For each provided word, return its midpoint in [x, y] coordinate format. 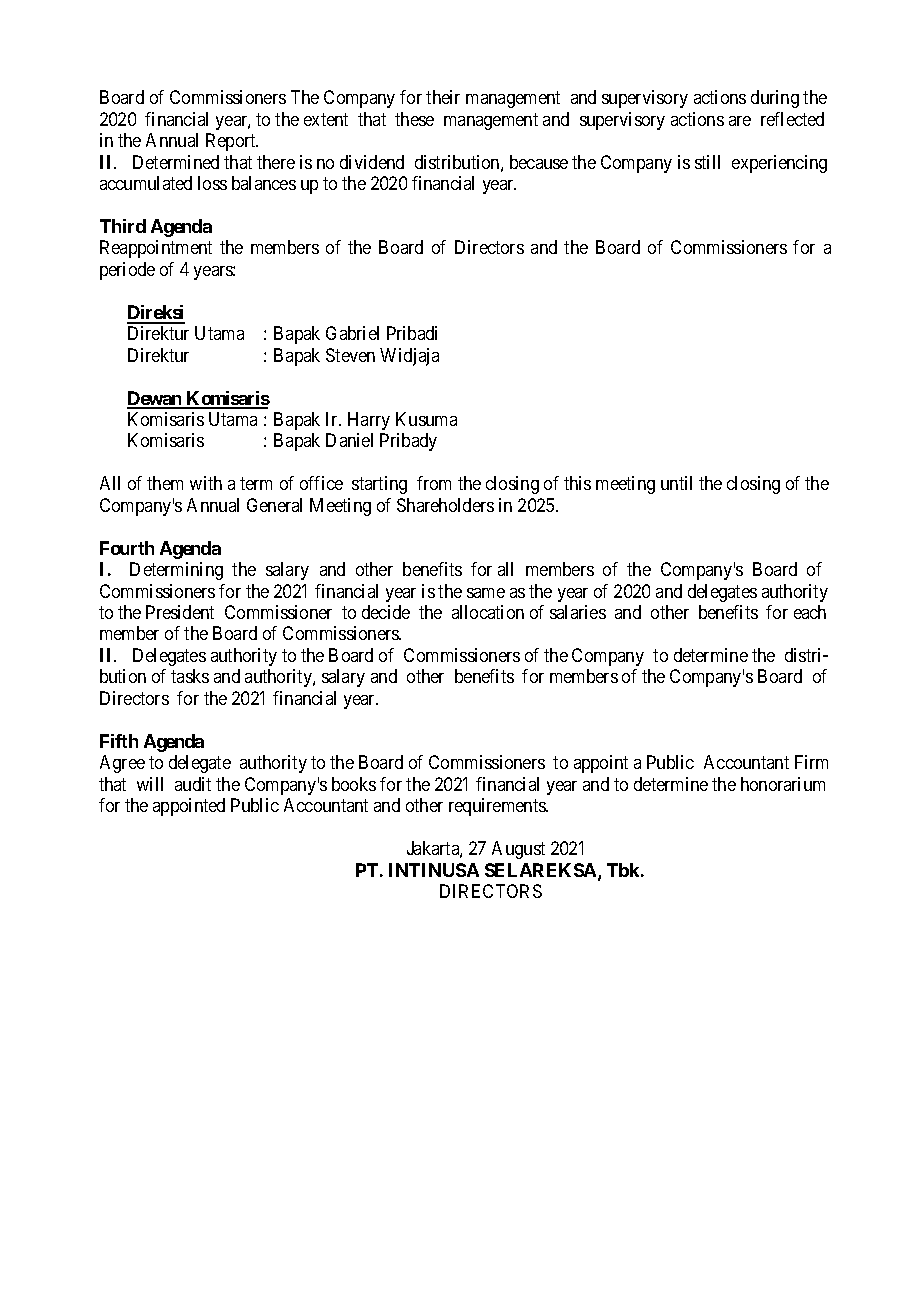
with [206, 483]
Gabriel [352, 333]
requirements [498, 807]
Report [232, 142]
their [443, 97]
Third [123, 226]
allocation [488, 612]
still [707, 162]
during [775, 99]
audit [193, 784]
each [810, 612]
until [676, 483]
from [434, 483]
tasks [190, 676]
